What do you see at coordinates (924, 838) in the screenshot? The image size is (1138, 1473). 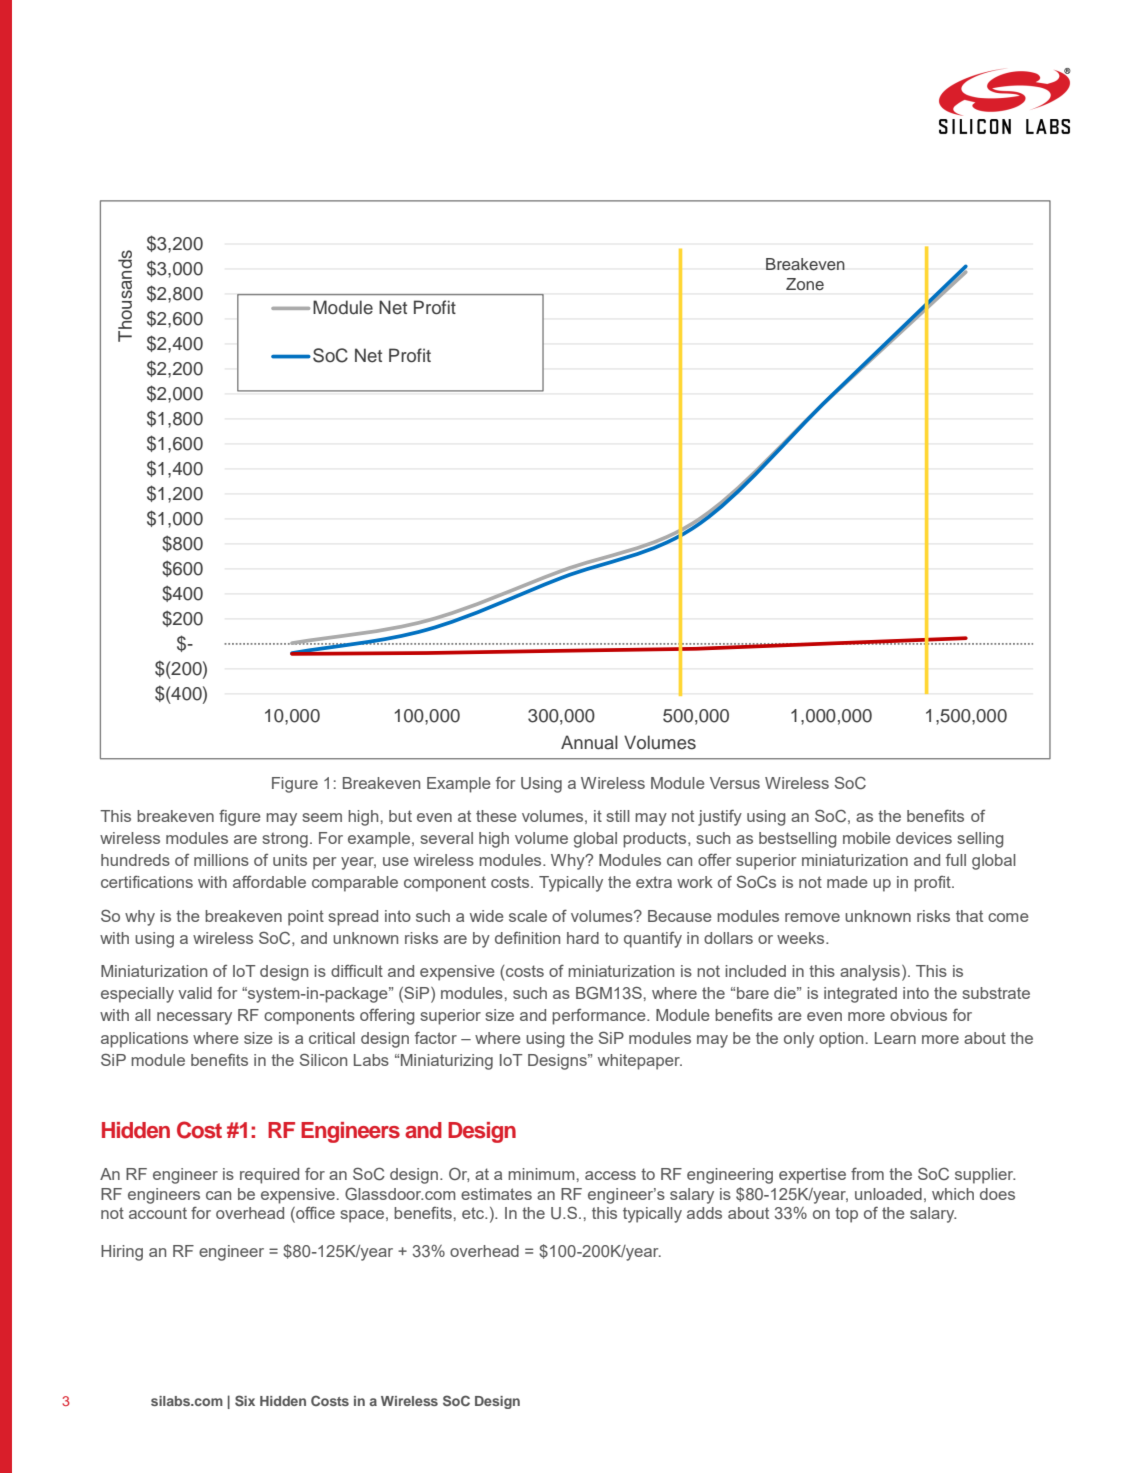 I see `devices` at bounding box center [924, 838].
